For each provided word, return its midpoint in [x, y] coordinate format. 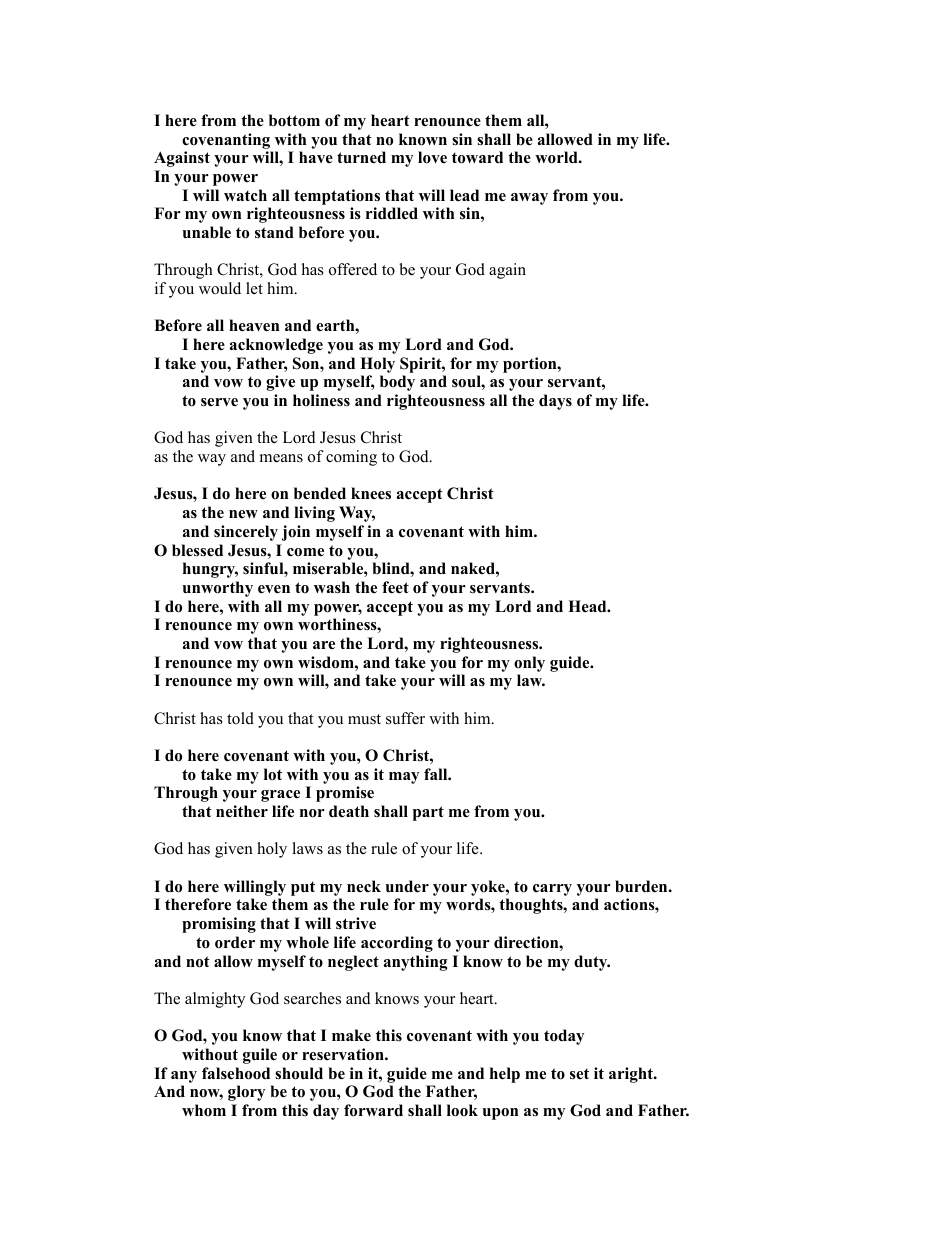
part [428, 813]
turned [361, 157]
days [555, 402]
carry [552, 890]
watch [245, 195]
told [240, 718]
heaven [254, 325]
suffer [405, 718]
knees [371, 493]
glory [246, 1093]
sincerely [246, 533]
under [407, 886]
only [529, 664]
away [529, 199]
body [397, 383]
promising [219, 925]
